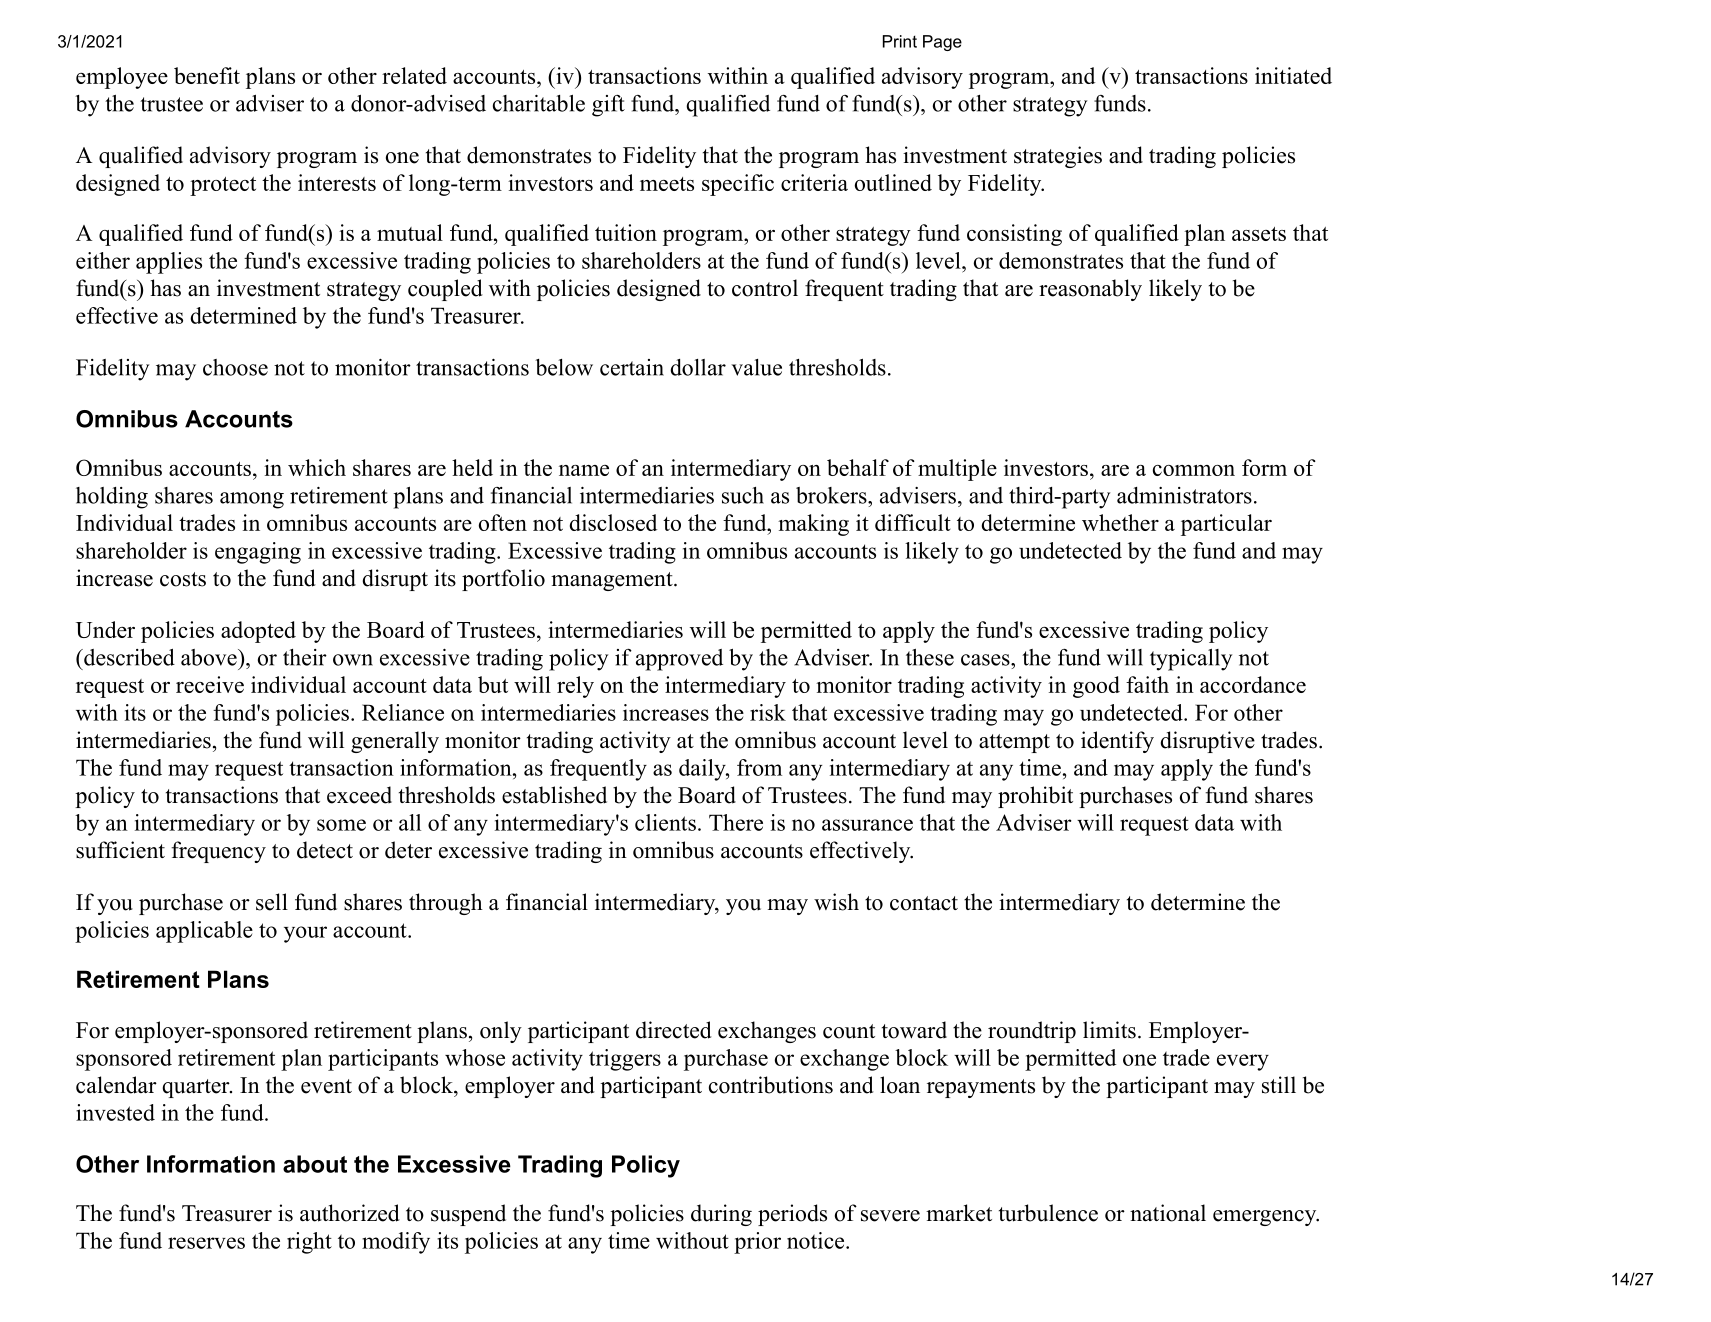 The image size is (1711, 1322). Describe the element at coordinates (1109, 1030) in the screenshot. I see `limits` at that location.
